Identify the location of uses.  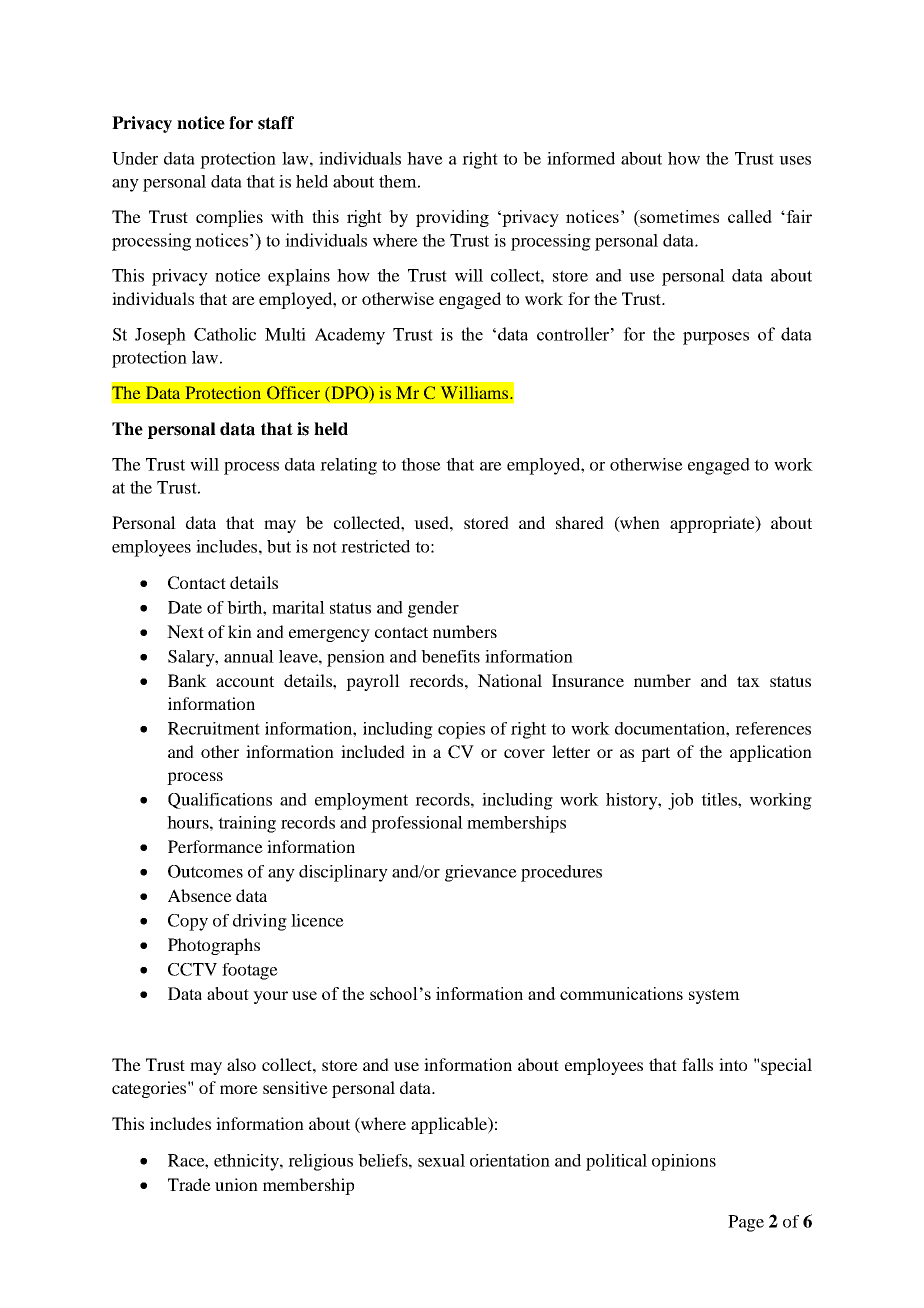
(795, 160).
